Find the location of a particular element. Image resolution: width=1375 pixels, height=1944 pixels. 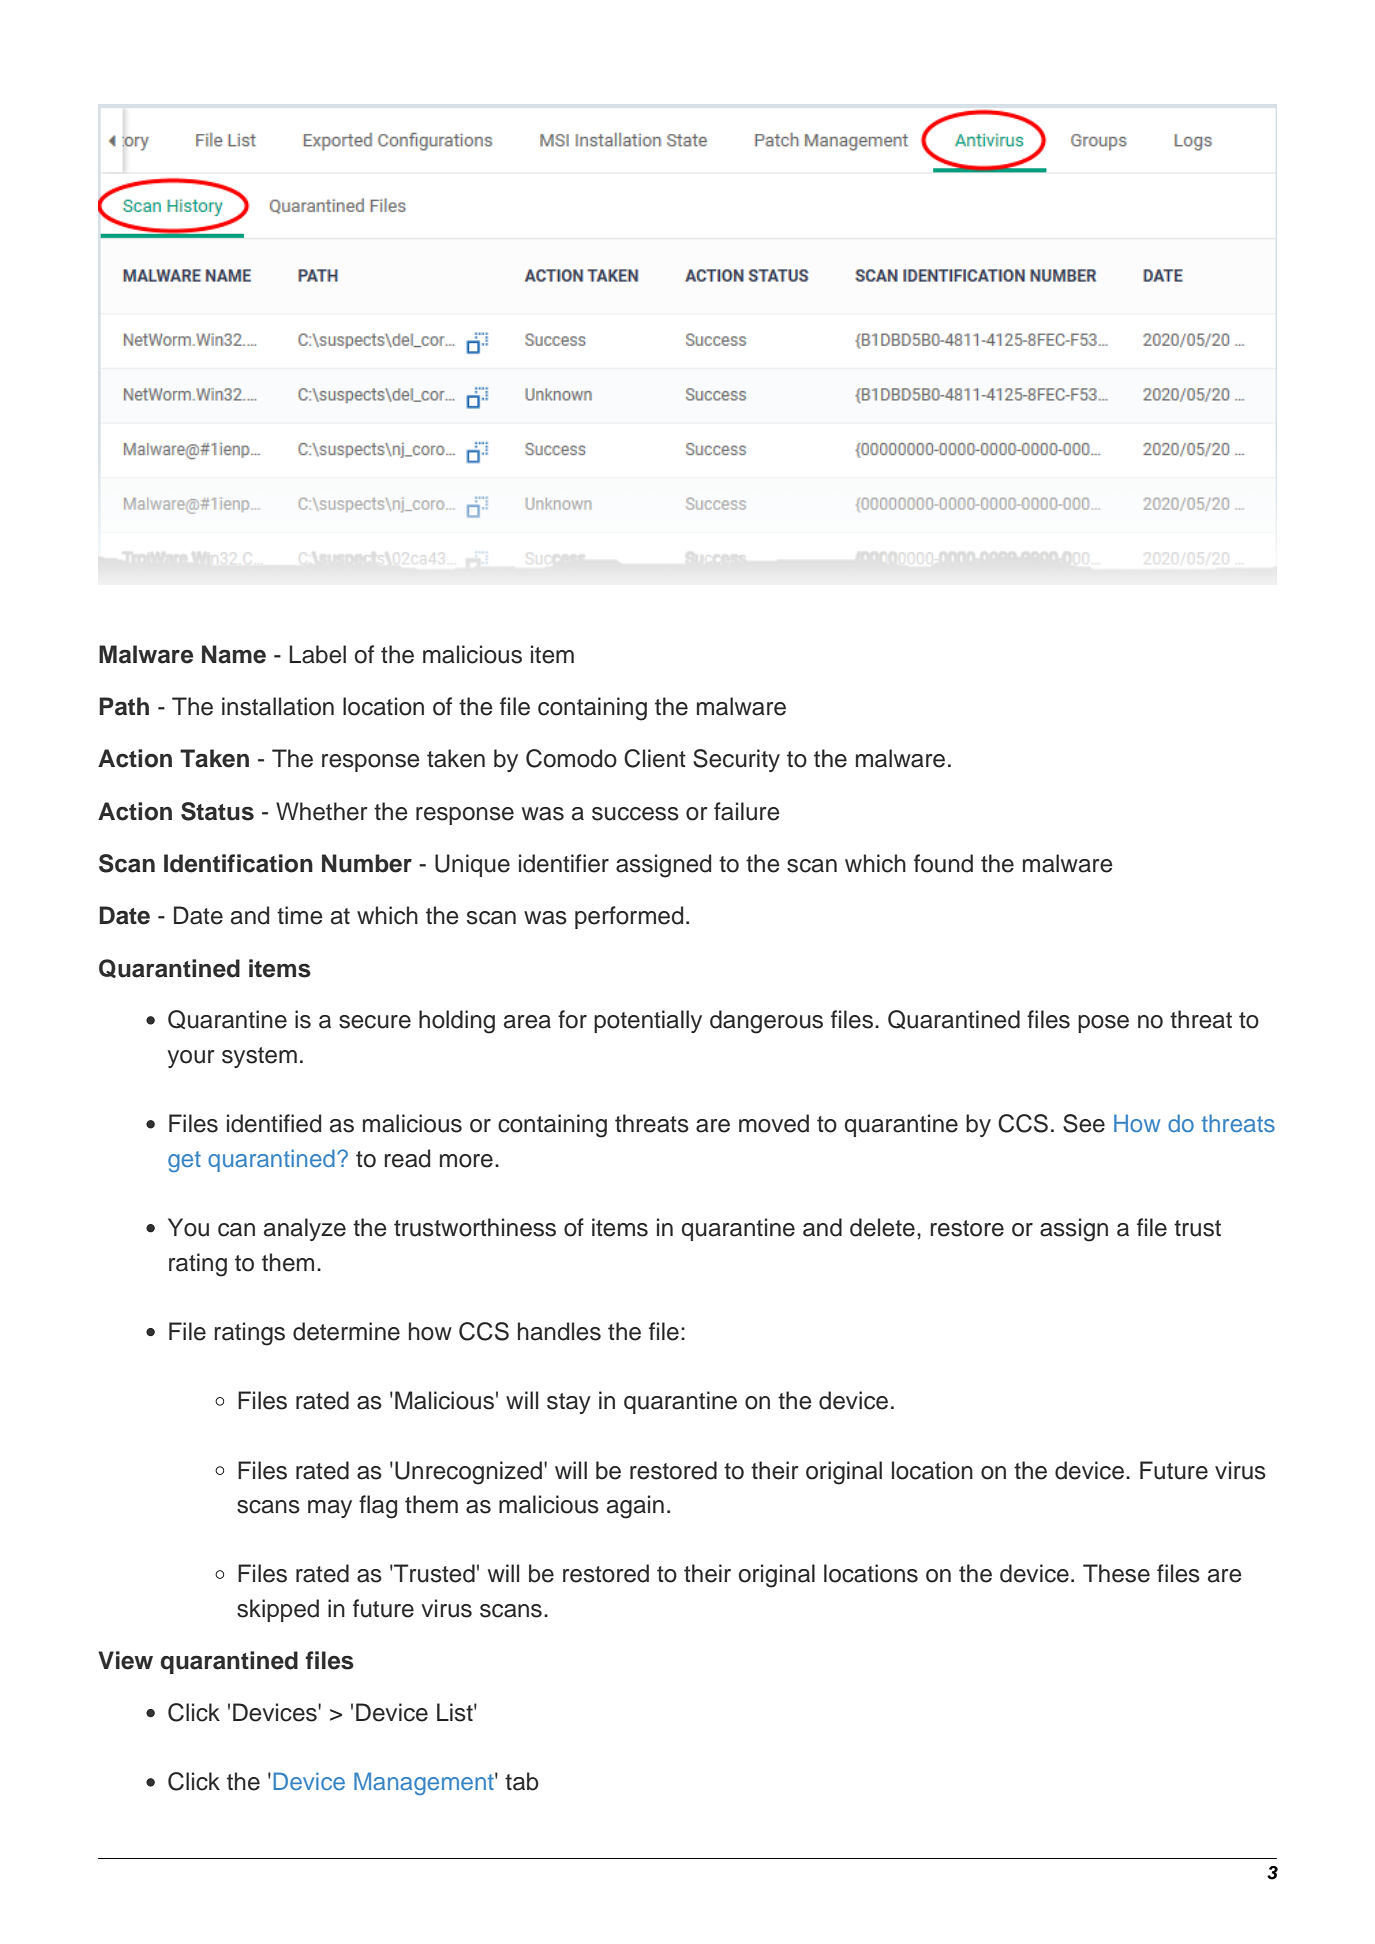

system is located at coordinates (259, 1057).
